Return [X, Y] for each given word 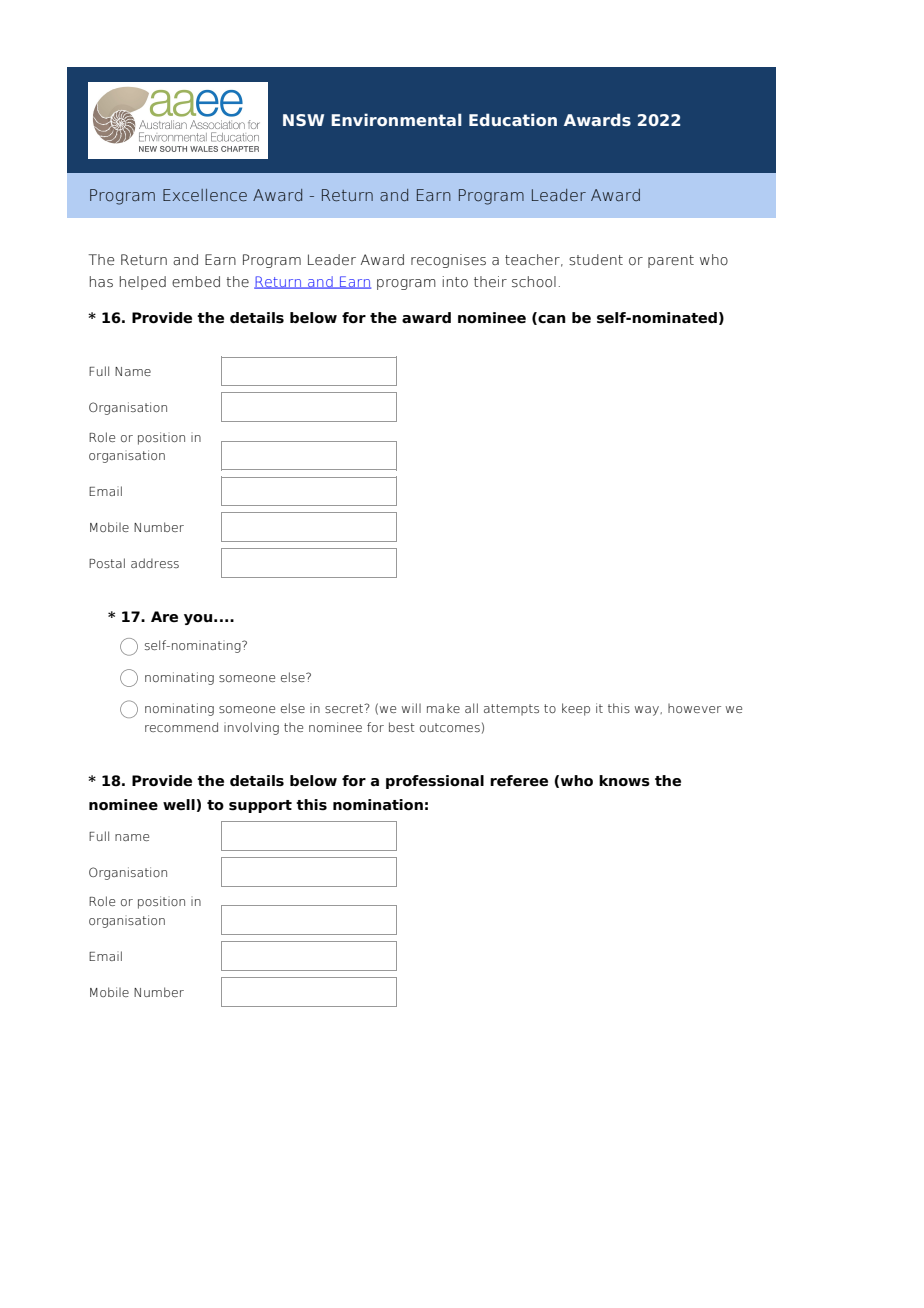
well [179, 804]
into [455, 282]
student [596, 260]
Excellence [205, 195]
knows [624, 781]
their [490, 282]
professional [435, 782]
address [155, 563]
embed [196, 282]
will [411, 708]
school [534, 282]
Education [513, 119]
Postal [107, 563]
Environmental [396, 119]
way [648, 711]
